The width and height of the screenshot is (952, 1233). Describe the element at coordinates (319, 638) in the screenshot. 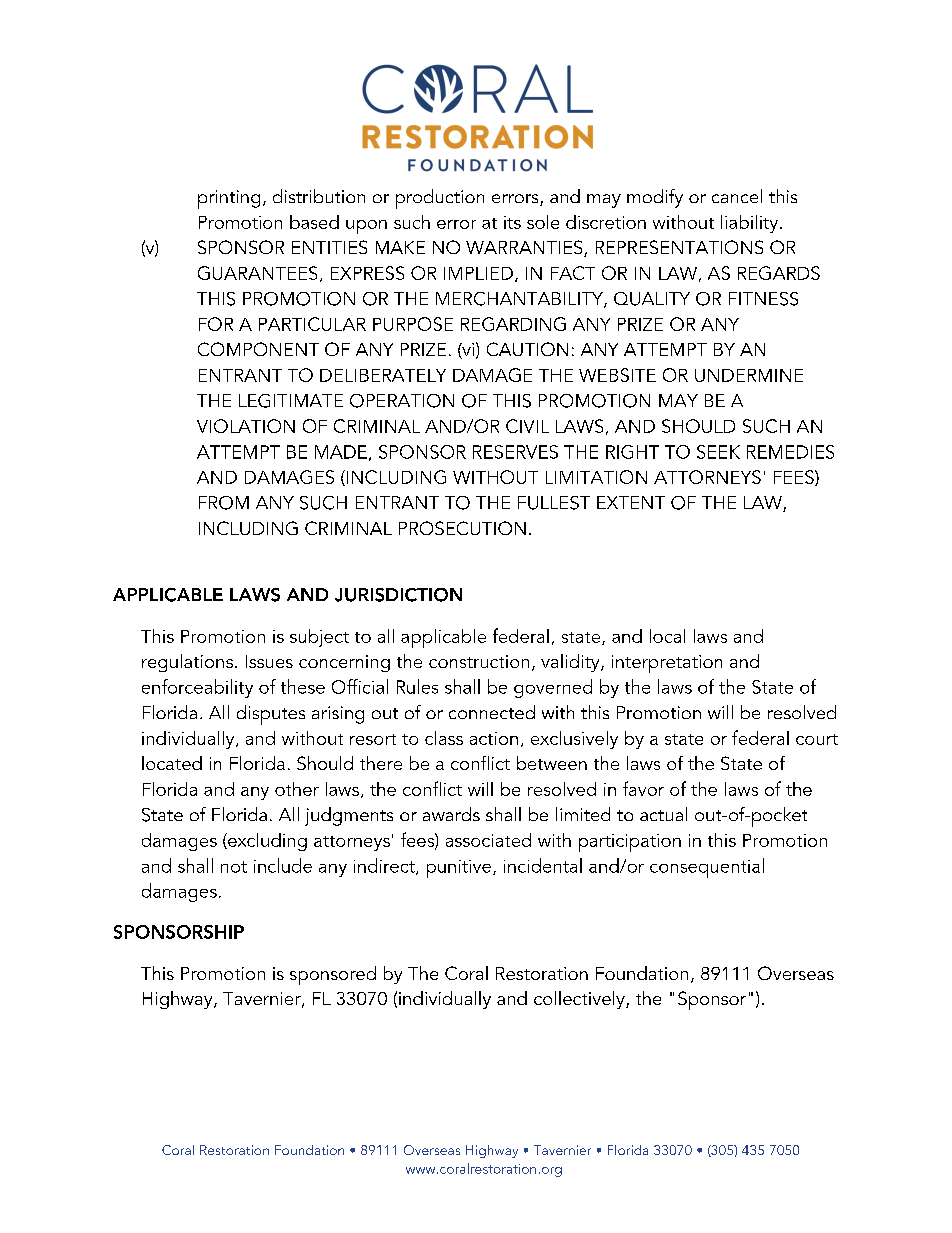

I see `subject` at that location.
